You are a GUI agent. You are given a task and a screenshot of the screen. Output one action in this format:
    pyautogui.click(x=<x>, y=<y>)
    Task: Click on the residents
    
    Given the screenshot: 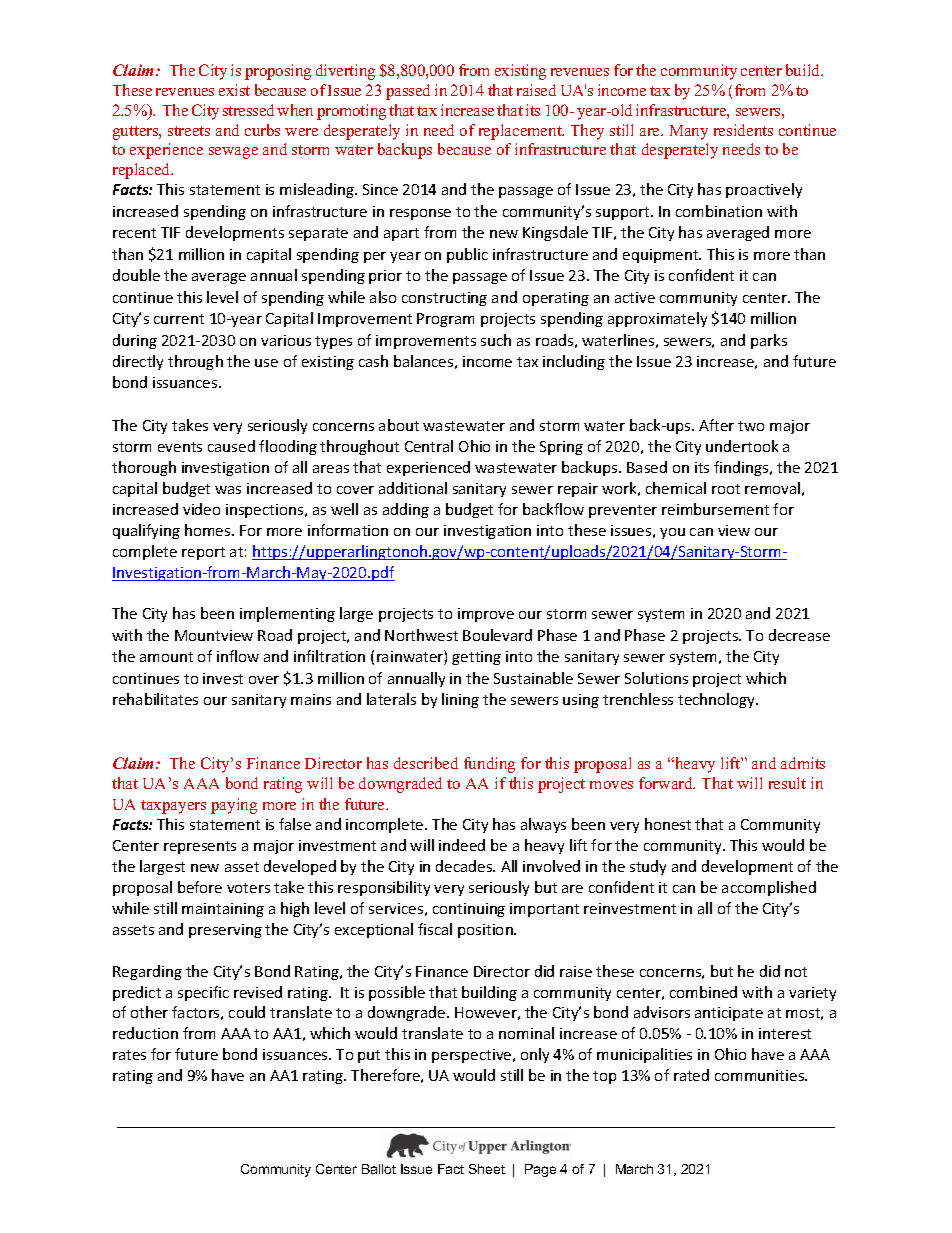 What is the action you would take?
    pyautogui.click(x=743, y=130)
